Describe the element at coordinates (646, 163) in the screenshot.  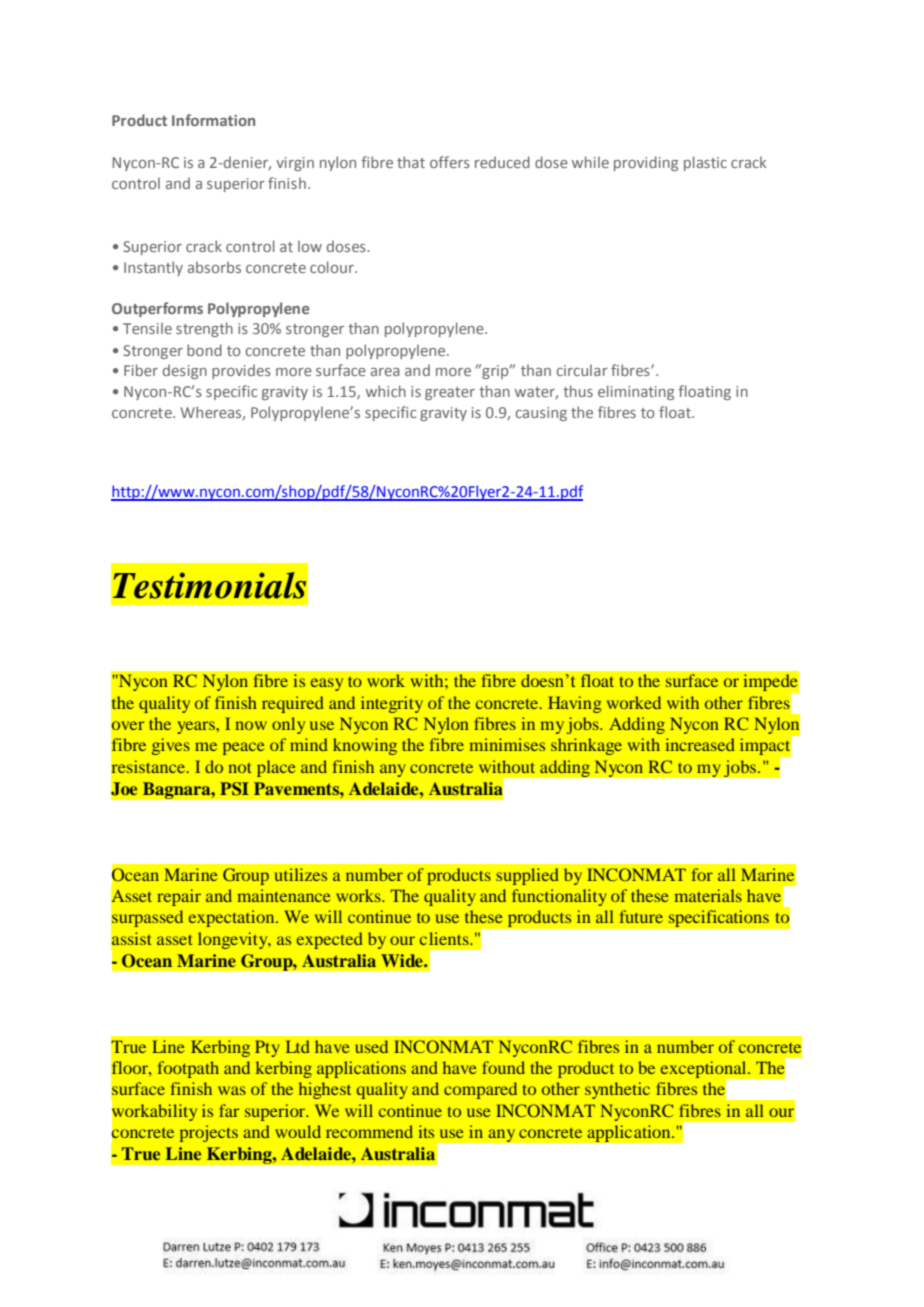
I see `providing` at that location.
